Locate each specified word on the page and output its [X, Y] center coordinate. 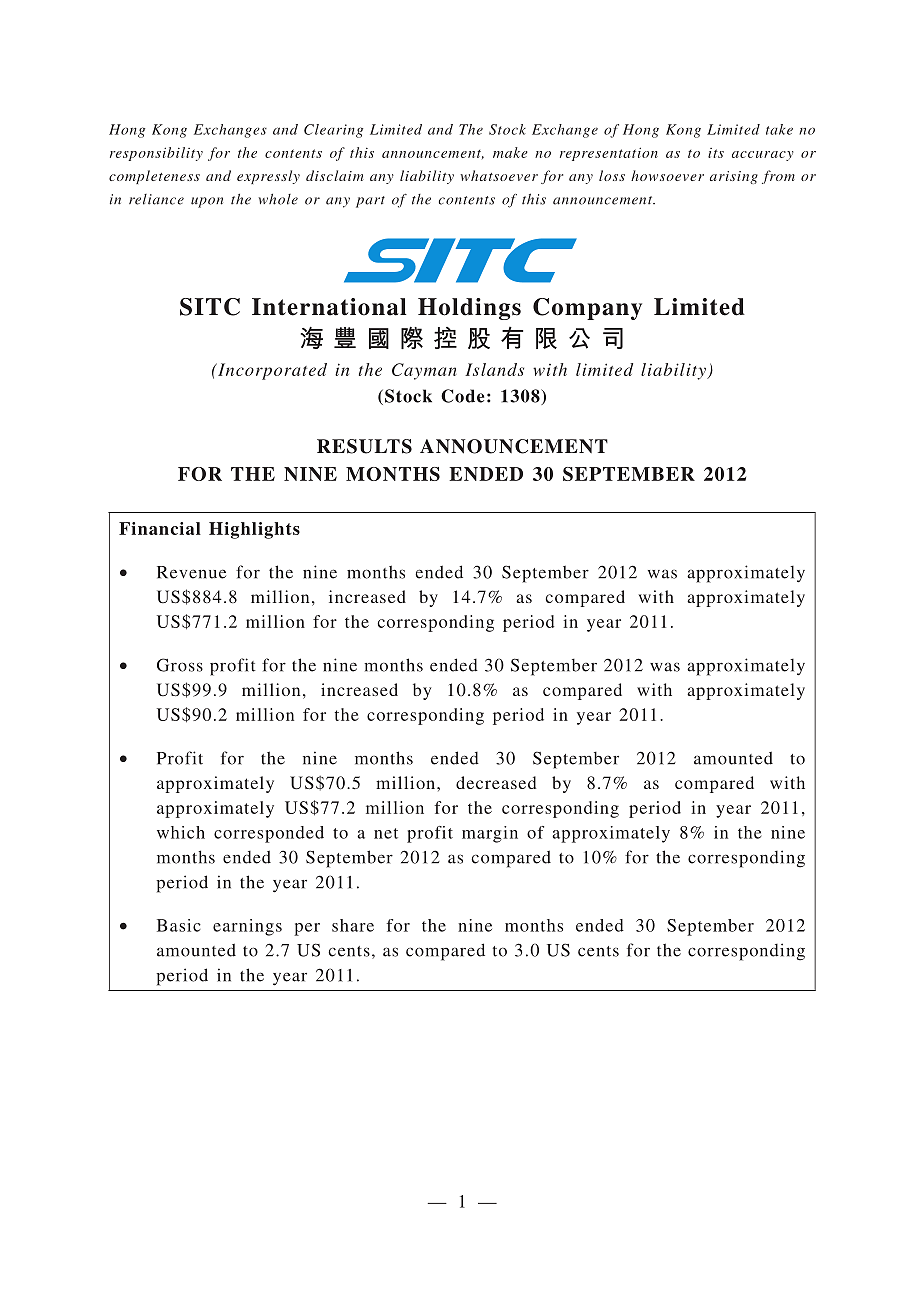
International [329, 307]
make [510, 152]
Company [587, 309]
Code [462, 396]
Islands [494, 369]
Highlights [254, 530]
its [716, 153]
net [386, 833]
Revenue [191, 572]
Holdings [469, 309]
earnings [247, 927]
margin [490, 834]
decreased [496, 782]
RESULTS [364, 446]
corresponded [269, 834]
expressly [268, 177]
